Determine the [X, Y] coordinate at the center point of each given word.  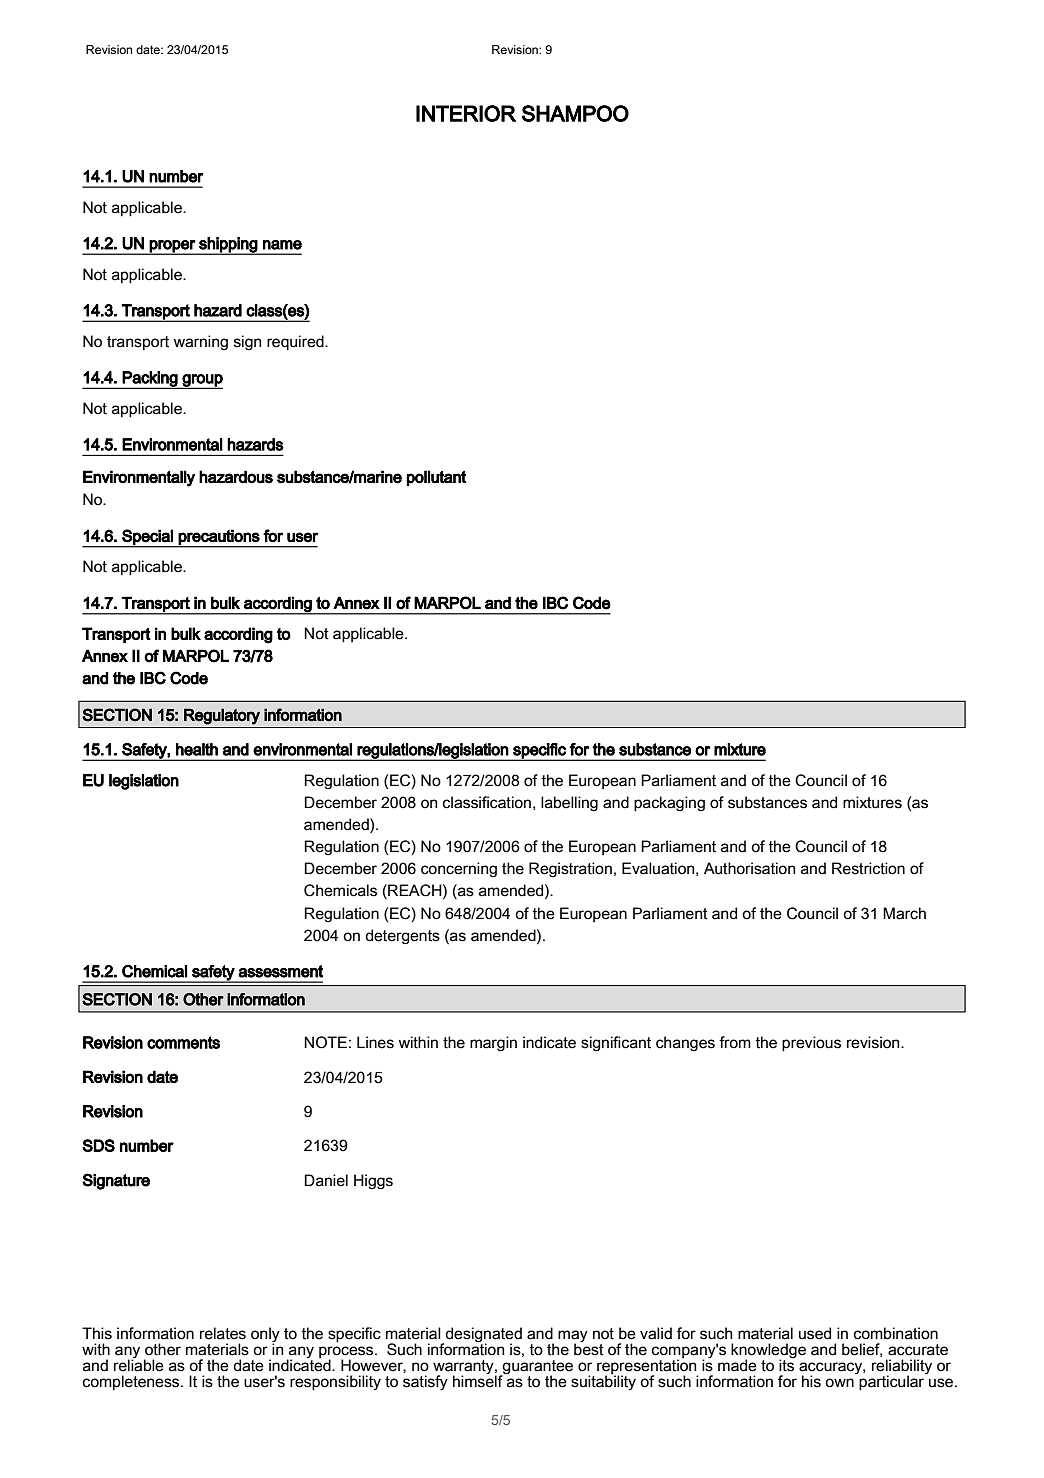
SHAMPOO [575, 113]
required [296, 343]
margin [493, 1044]
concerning [459, 870]
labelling [569, 804]
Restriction [868, 868]
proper [172, 247]
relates [223, 1333]
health [197, 749]
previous [811, 1044]
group [202, 381]
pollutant [436, 478]
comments [183, 1042]
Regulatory [222, 716]
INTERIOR [466, 113]
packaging [669, 804]
